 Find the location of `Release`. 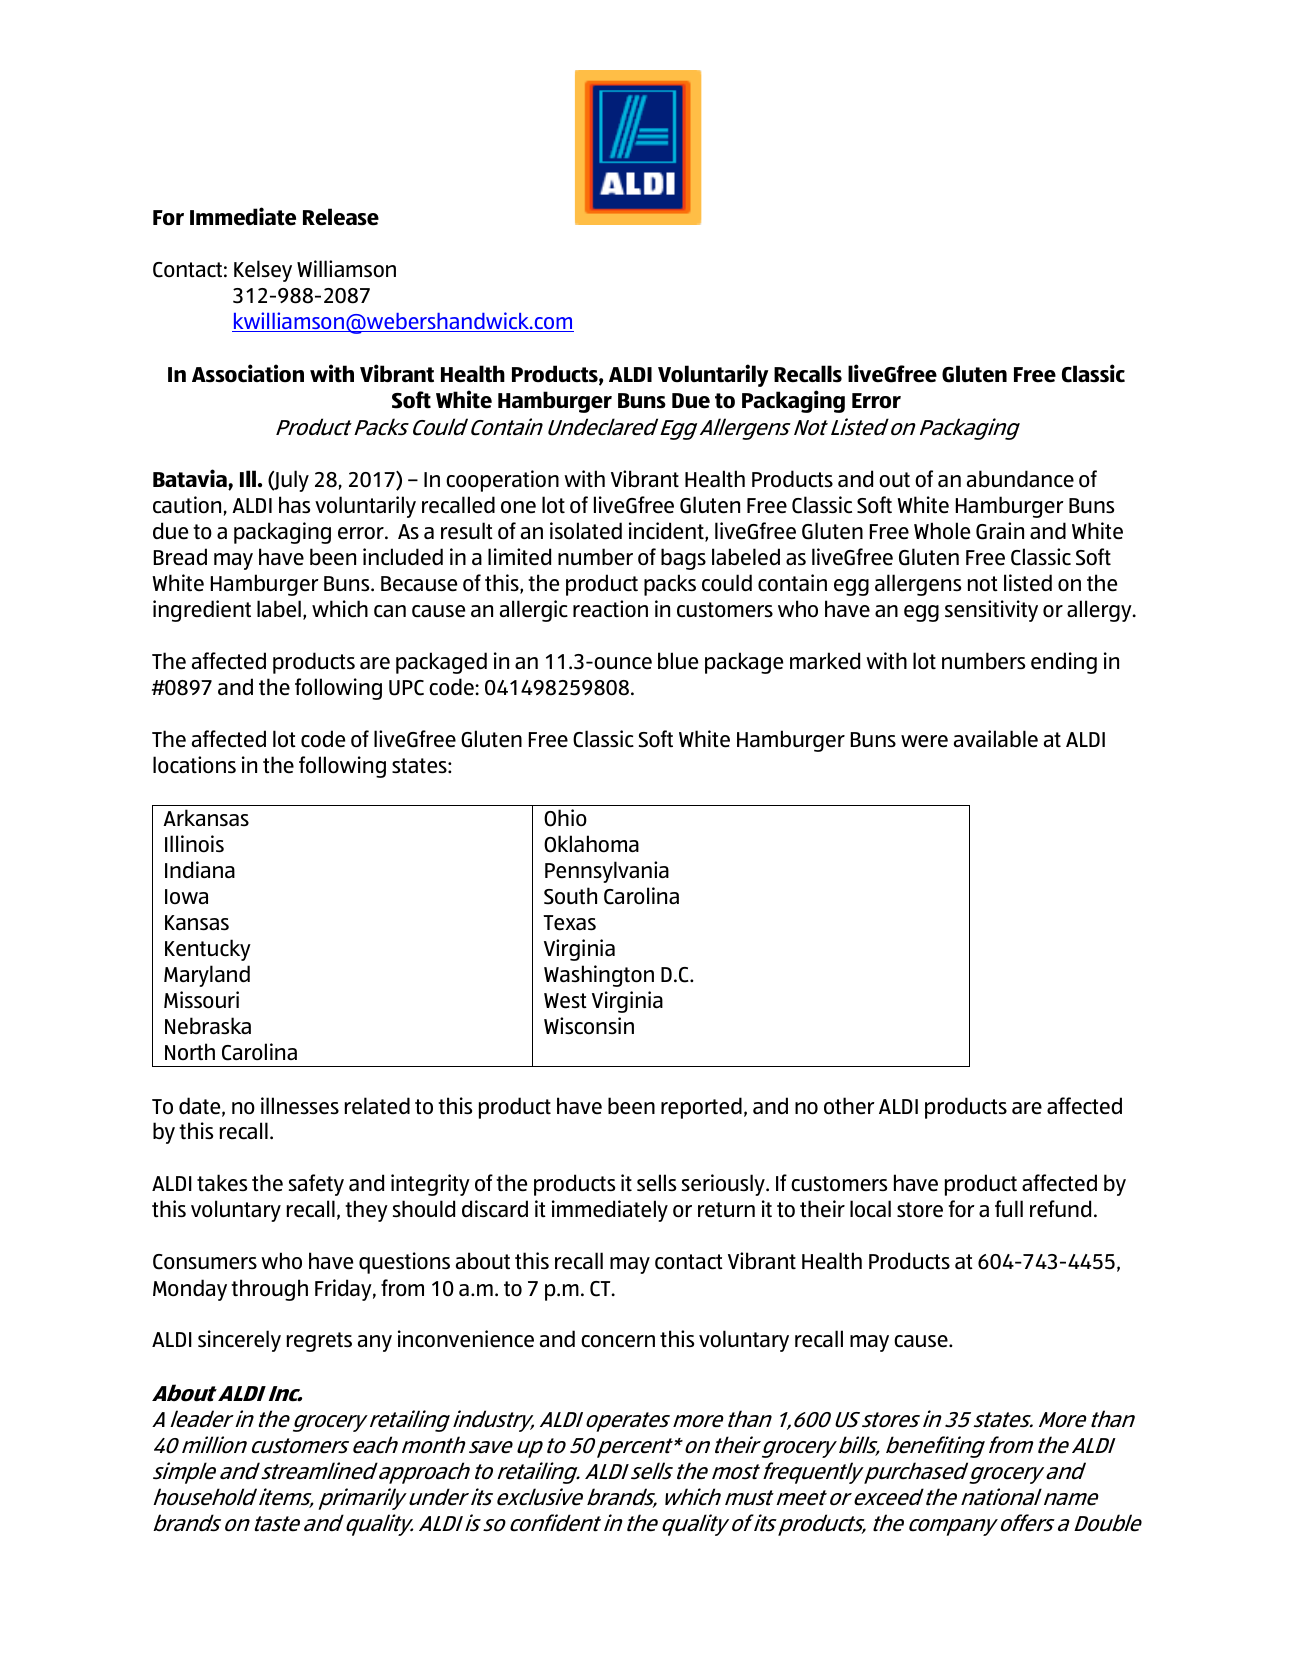

Release is located at coordinates (341, 217).
